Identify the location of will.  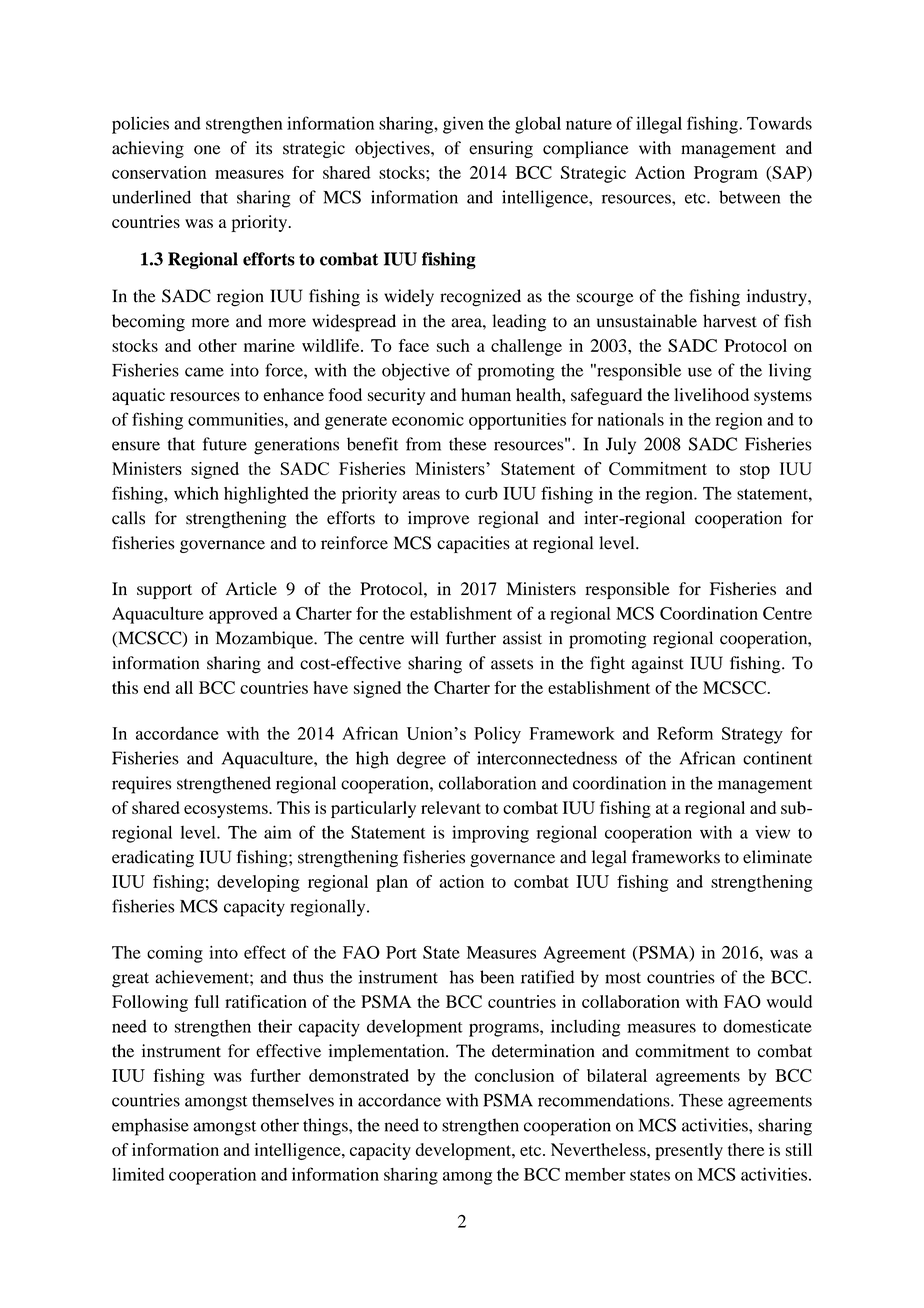
(425, 637).
